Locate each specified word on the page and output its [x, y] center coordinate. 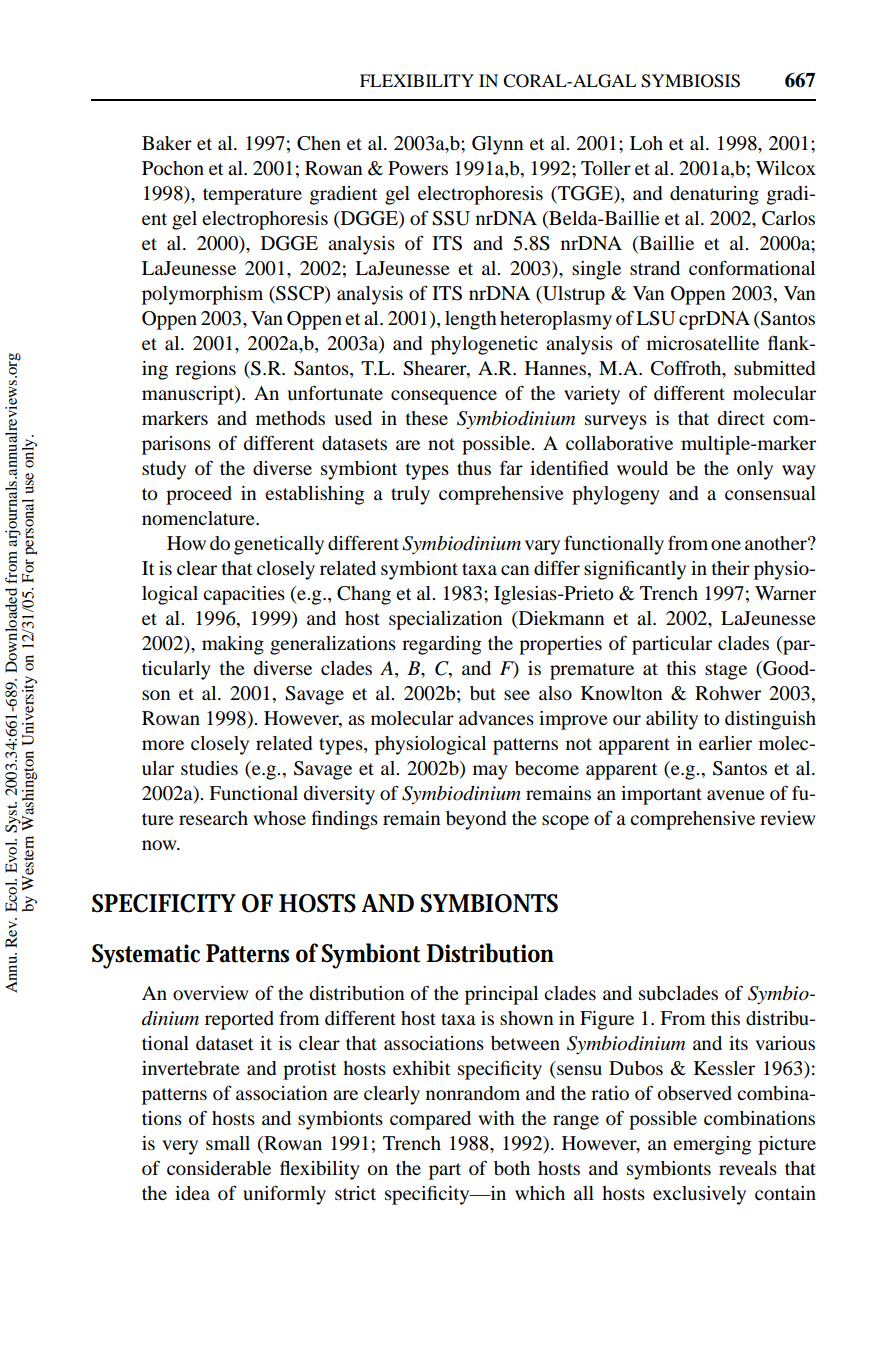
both [512, 1168]
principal [501, 995]
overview [210, 993]
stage [726, 671]
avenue [736, 795]
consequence [444, 397]
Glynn [498, 145]
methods [290, 418]
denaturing [714, 195]
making [233, 645]
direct [741, 418]
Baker [167, 143]
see [517, 695]
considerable [219, 1168]
